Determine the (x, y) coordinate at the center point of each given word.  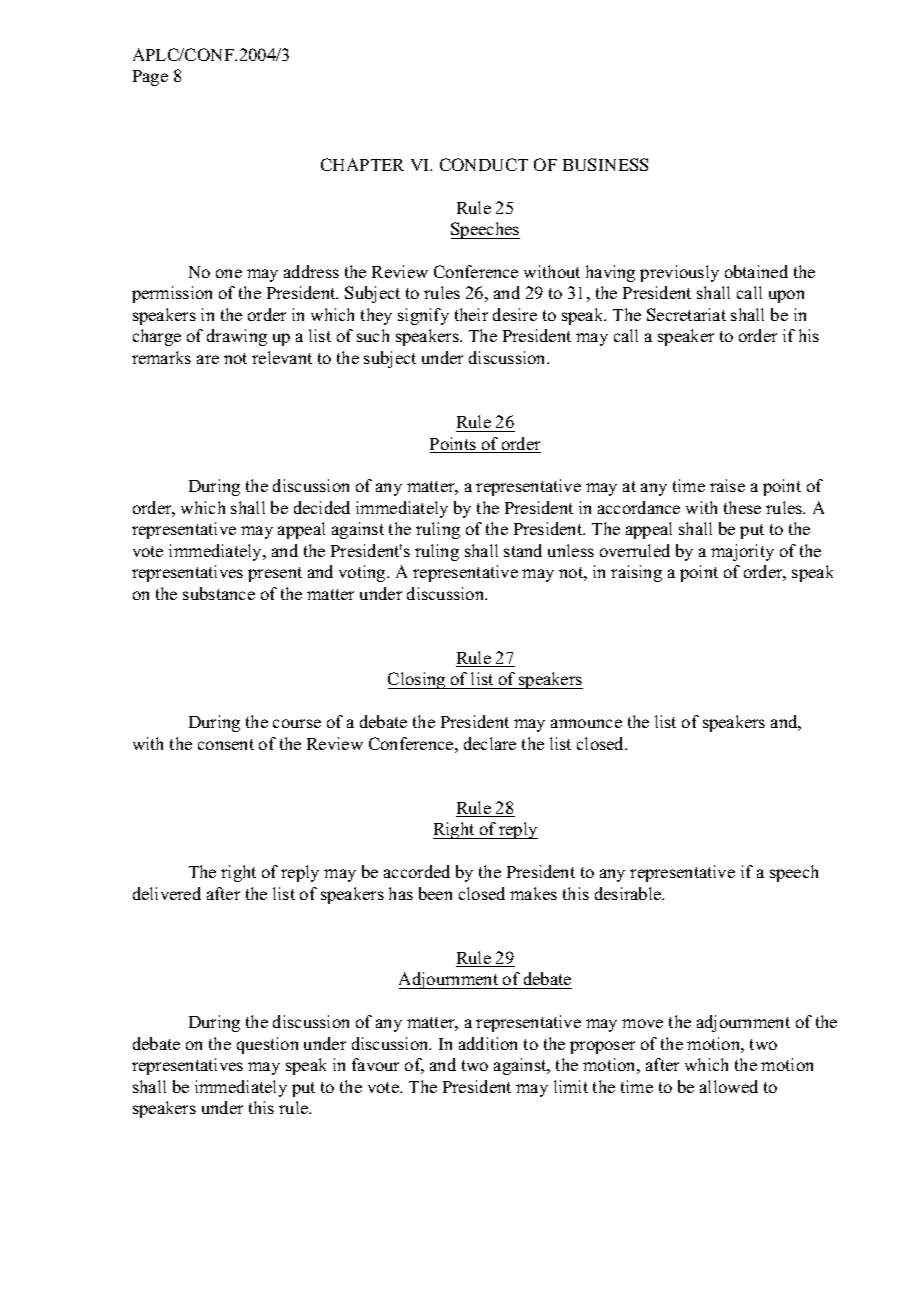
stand (523, 550)
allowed (729, 1086)
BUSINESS (605, 164)
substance (219, 593)
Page (150, 78)
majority (742, 552)
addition (488, 1043)
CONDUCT (484, 164)
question (267, 1045)
